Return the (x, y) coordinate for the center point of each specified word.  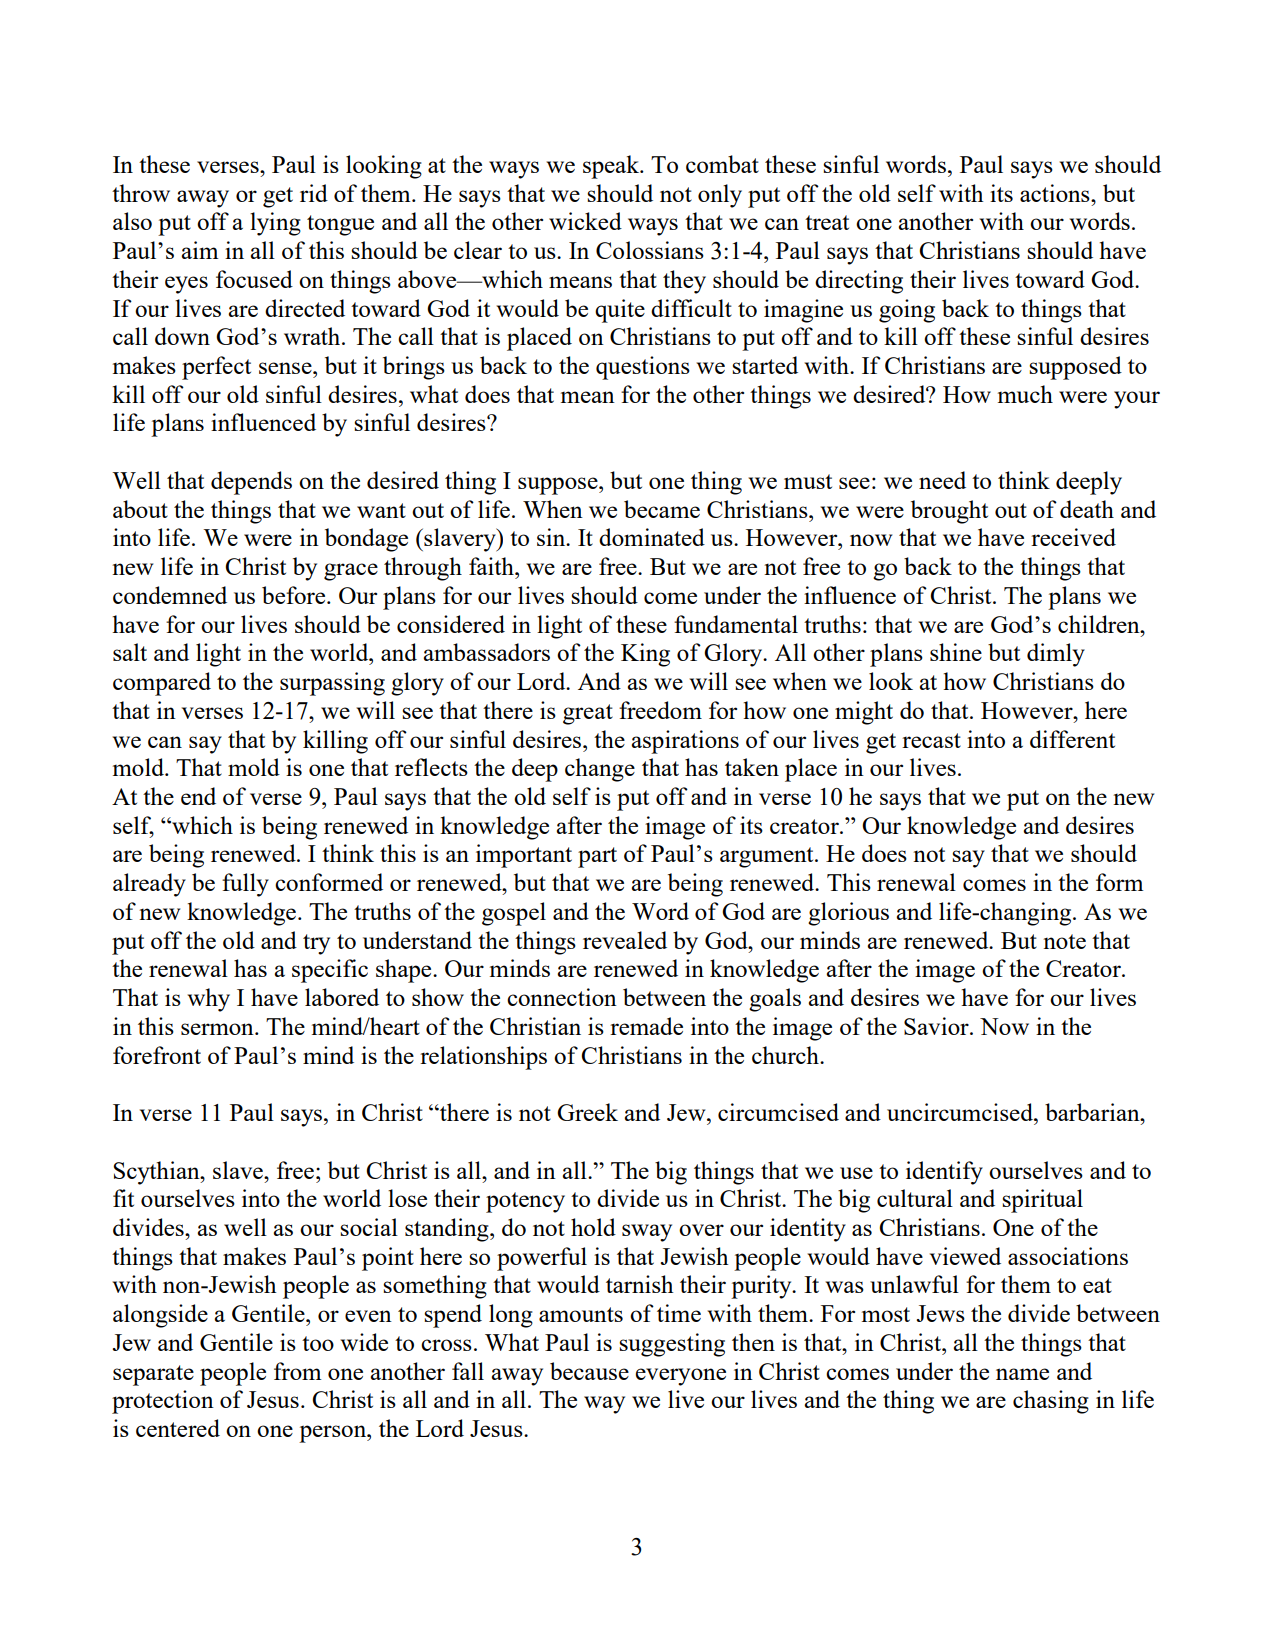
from (297, 1371)
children (1100, 624)
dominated (652, 537)
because (589, 1371)
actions (1056, 193)
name (1022, 1374)
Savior (937, 1026)
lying (275, 224)
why (208, 1000)
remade (646, 1026)
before (295, 595)
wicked (585, 221)
